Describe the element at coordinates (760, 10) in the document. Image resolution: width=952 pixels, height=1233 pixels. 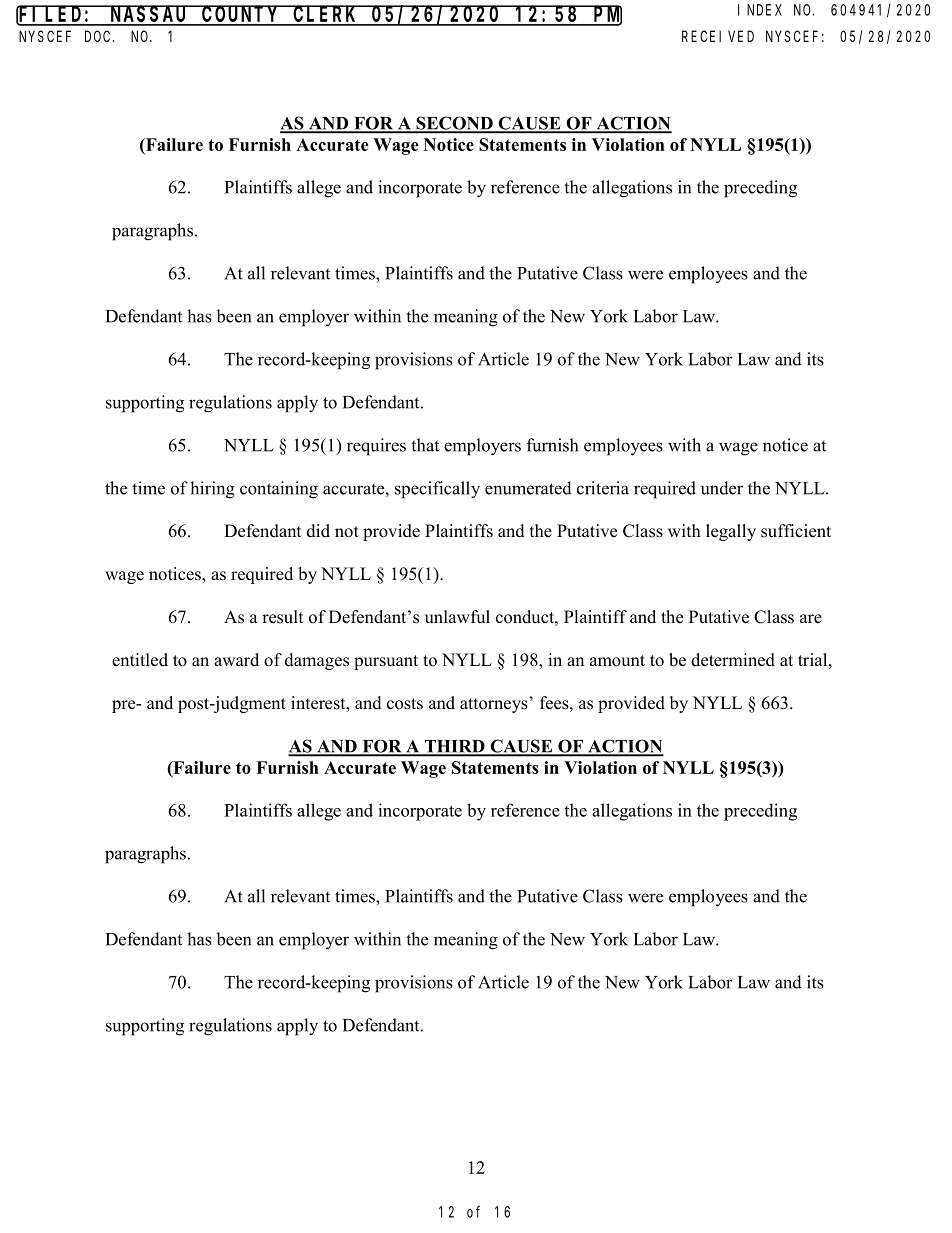
I see `INDEX` at that location.
